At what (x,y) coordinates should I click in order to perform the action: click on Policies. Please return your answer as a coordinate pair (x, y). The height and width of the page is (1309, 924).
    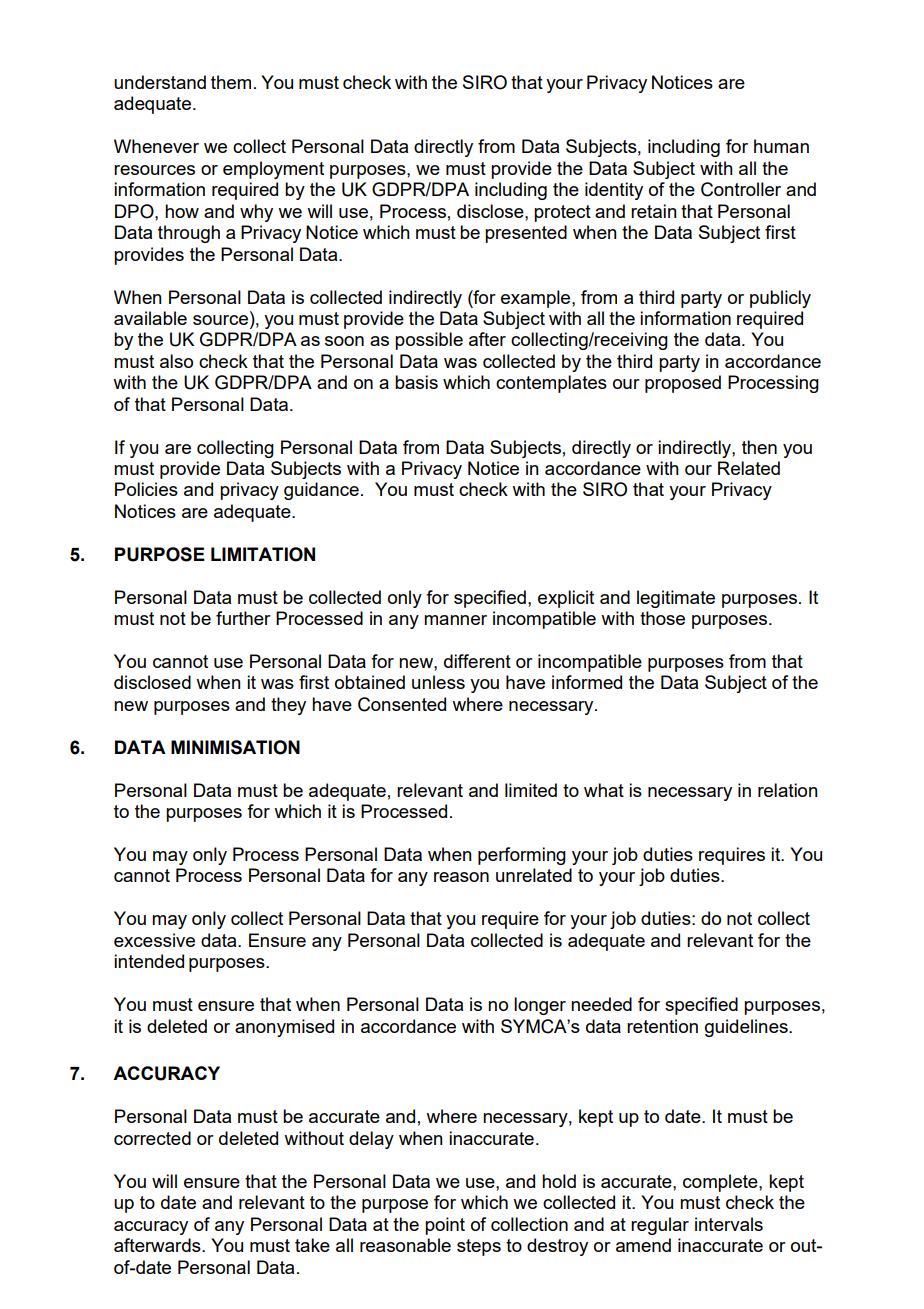
    Looking at the image, I should click on (146, 489).
